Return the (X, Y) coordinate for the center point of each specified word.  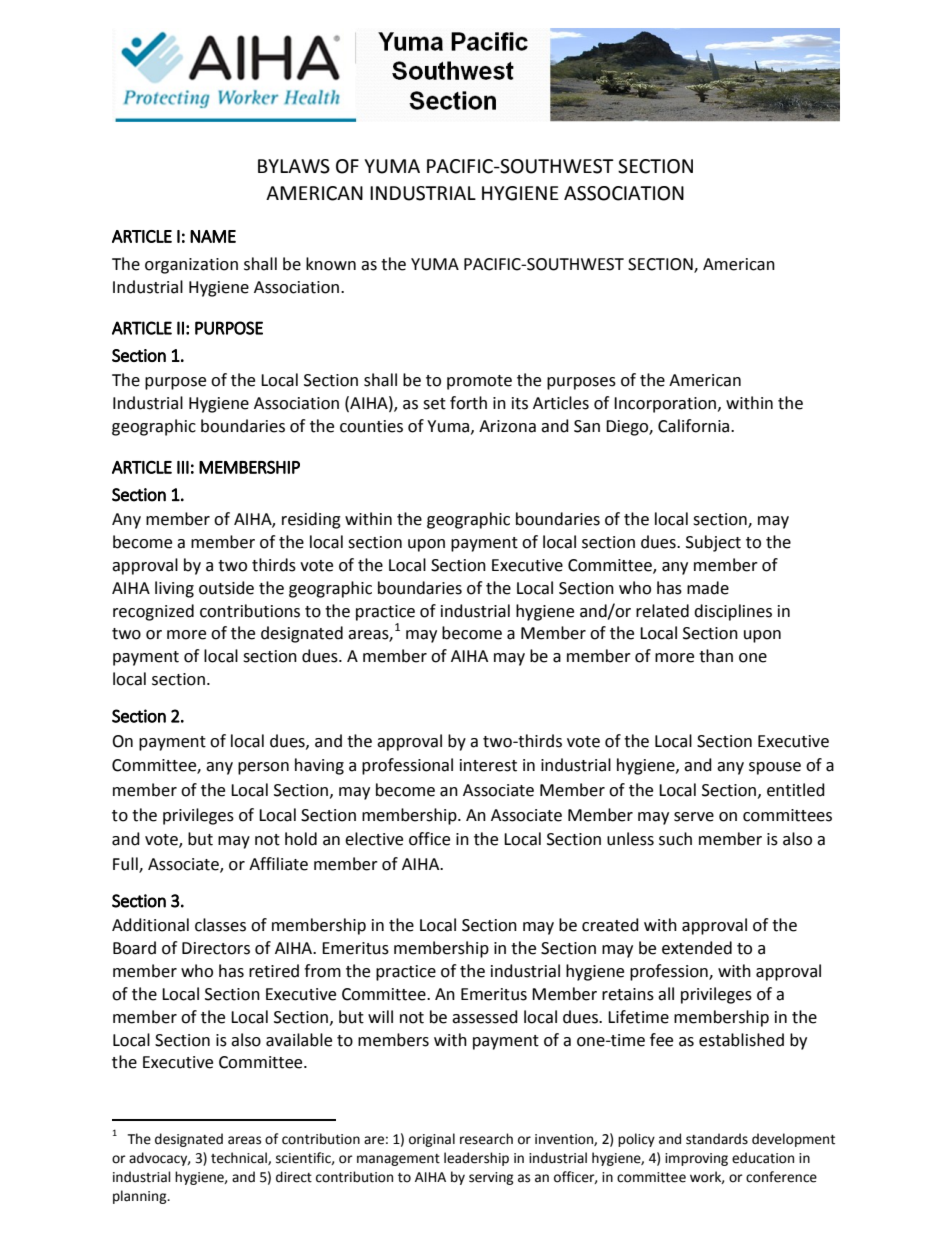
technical (240, 1158)
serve (694, 817)
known (331, 264)
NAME (213, 236)
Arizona (507, 426)
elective (374, 839)
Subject (713, 543)
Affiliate (278, 864)
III (183, 467)
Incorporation (666, 405)
